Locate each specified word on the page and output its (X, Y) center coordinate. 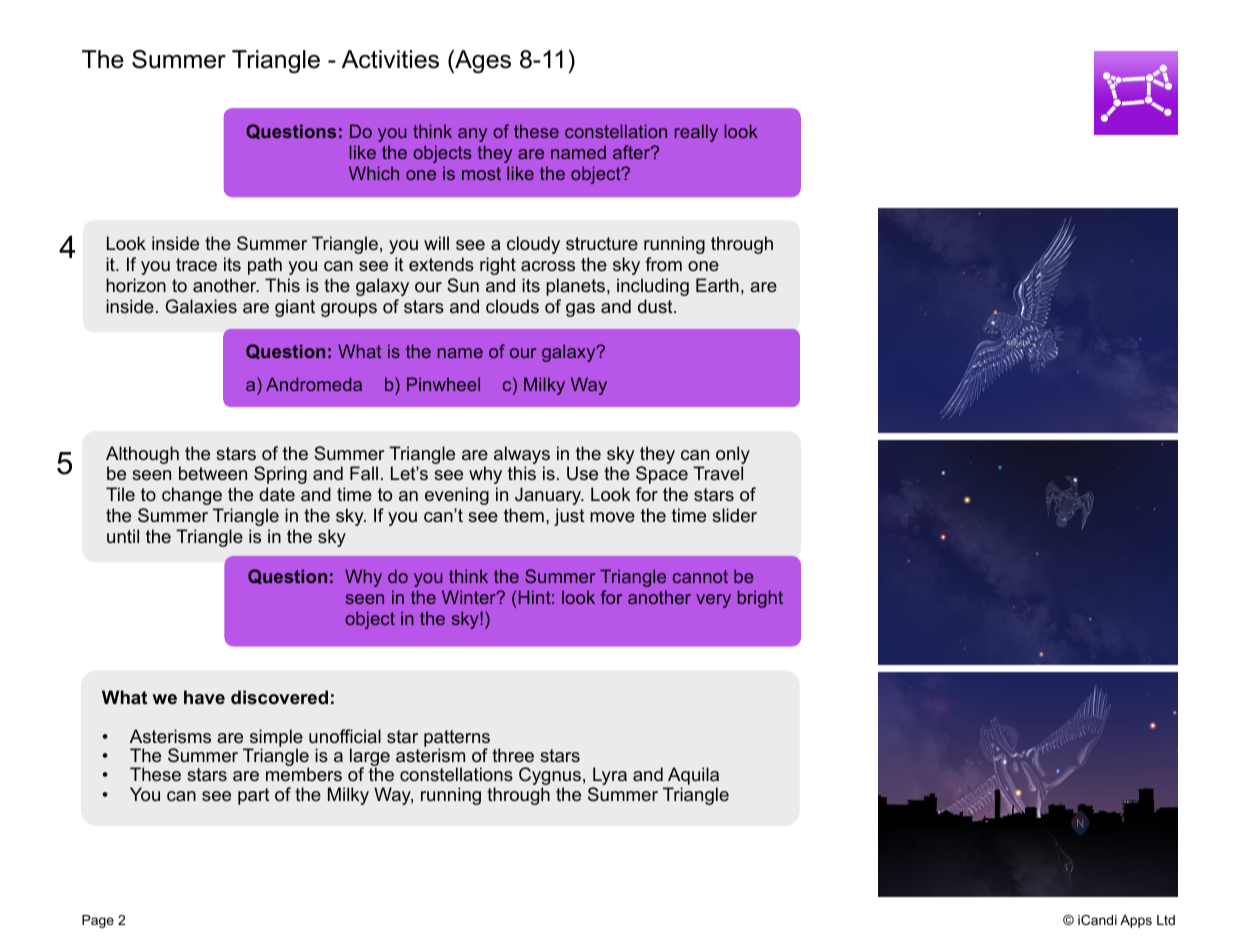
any (472, 135)
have (204, 697)
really (696, 133)
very (713, 601)
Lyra (609, 777)
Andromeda (314, 384)
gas (580, 310)
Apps (1136, 921)
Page (98, 921)
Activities (390, 59)
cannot (700, 576)
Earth (717, 285)
